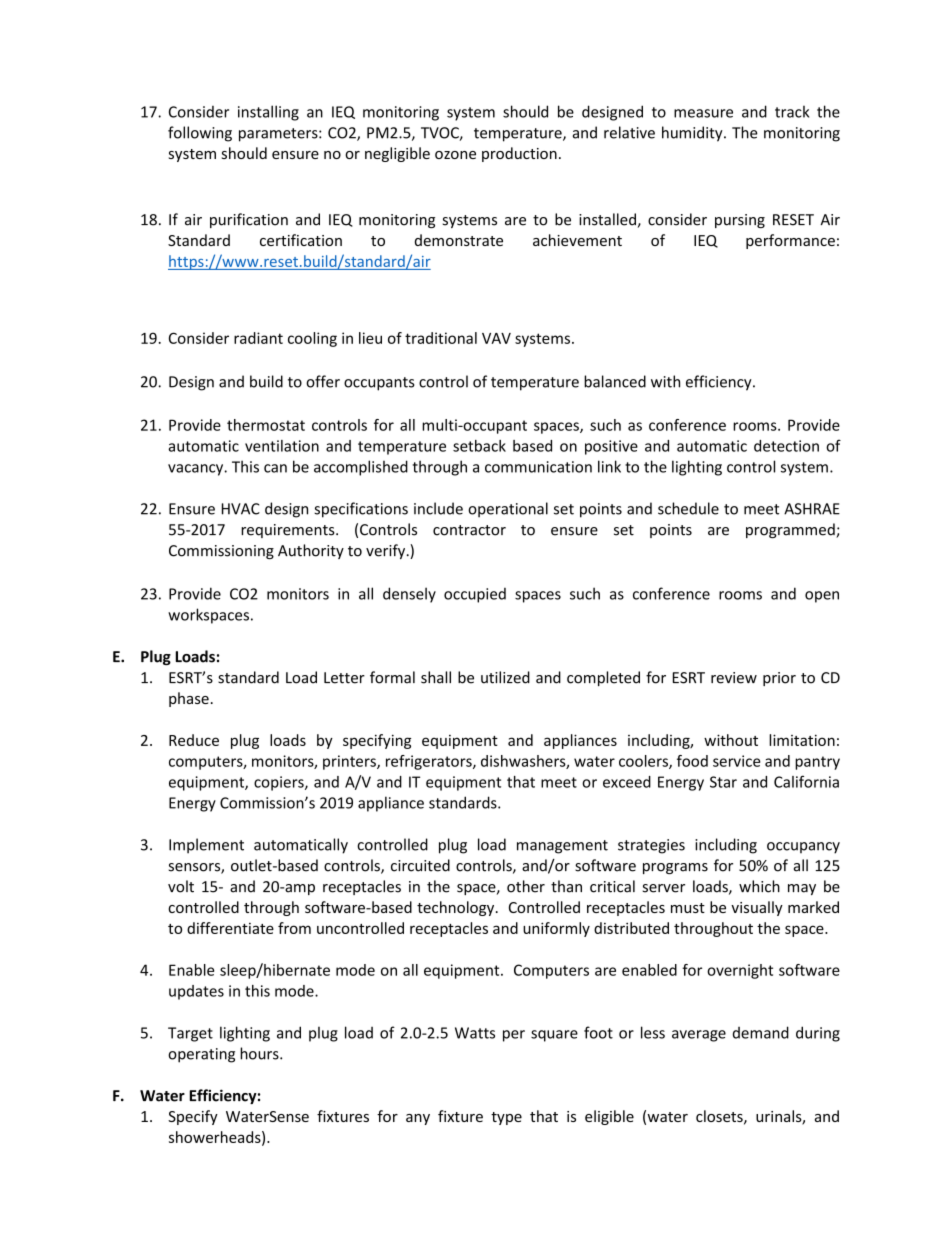 This image has height=1233, width=952. I want to click on humidity, so click(693, 134).
